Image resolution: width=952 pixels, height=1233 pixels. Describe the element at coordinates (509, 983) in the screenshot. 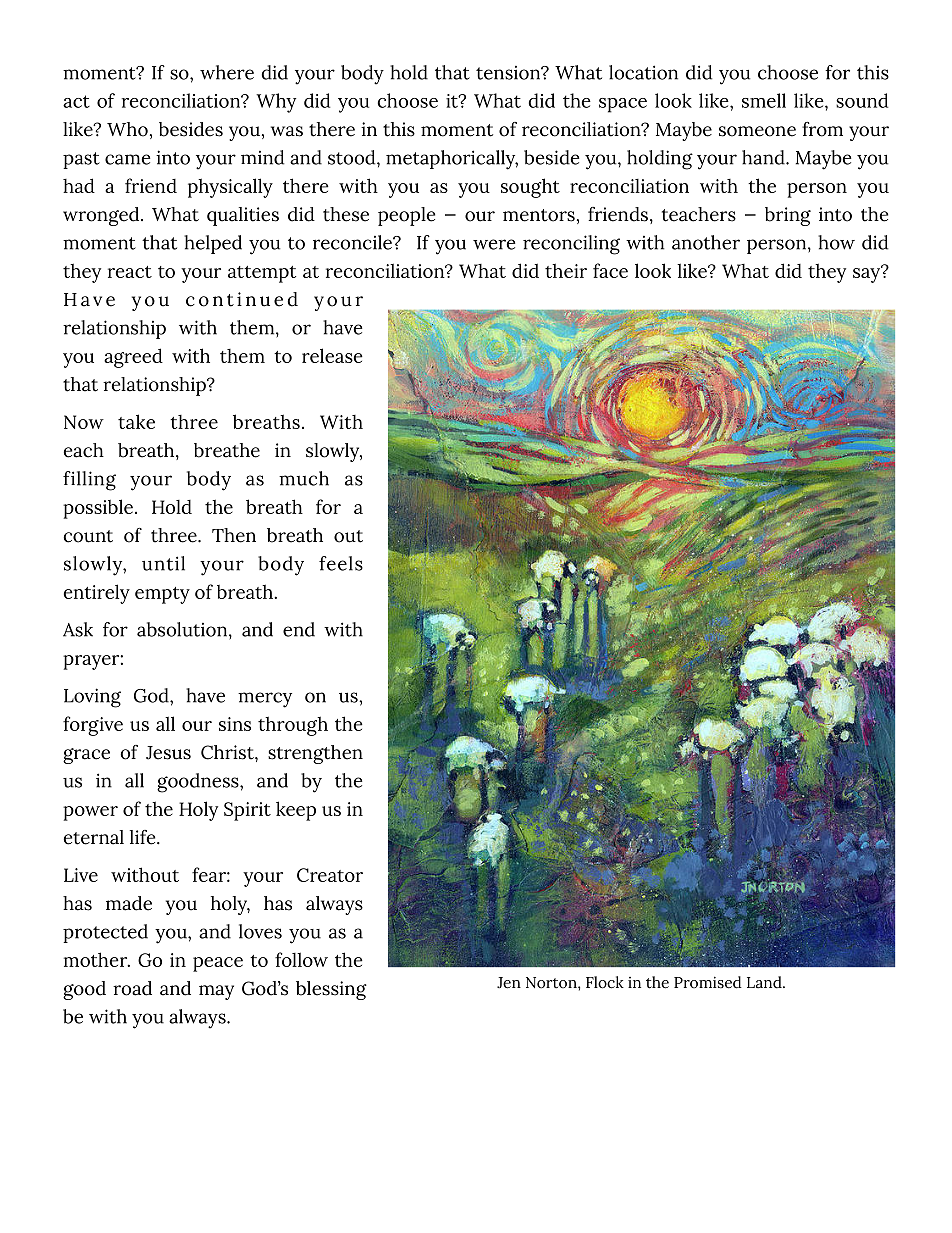

I see `Jen` at that location.
